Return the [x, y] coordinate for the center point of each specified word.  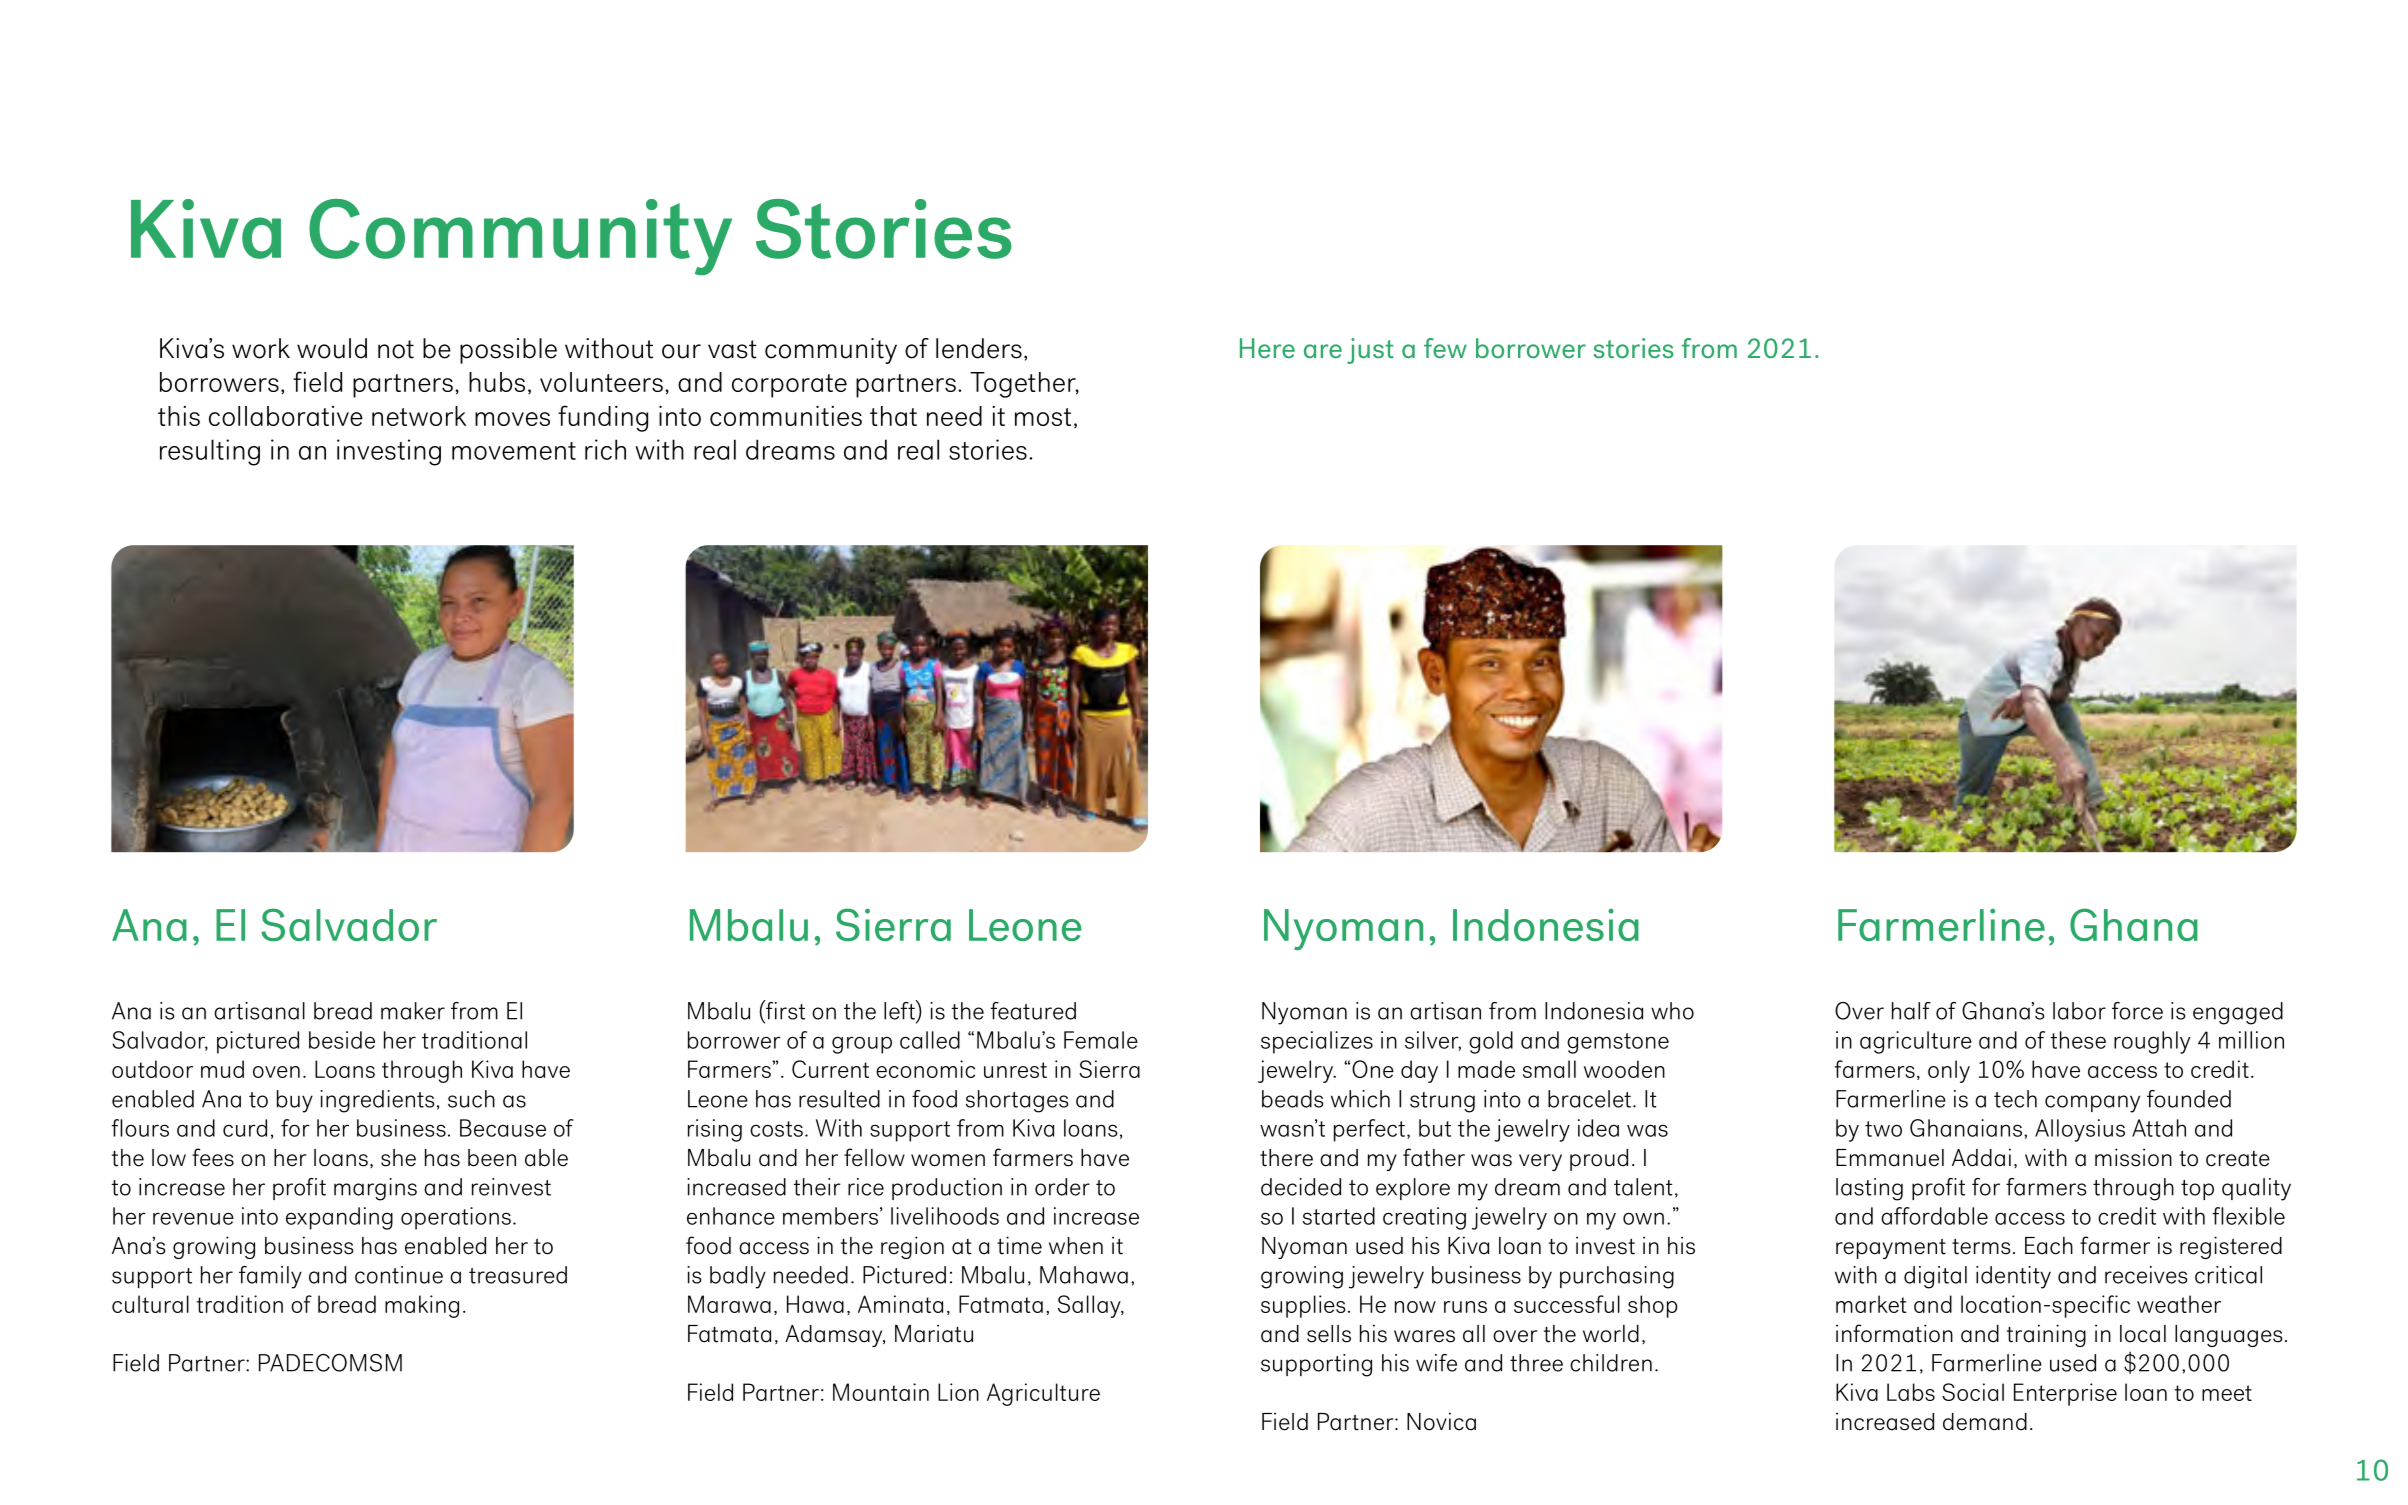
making [422, 1306]
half [1911, 1011]
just [1370, 351]
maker [413, 1011]
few [1445, 348]
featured [1033, 1011]
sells [1329, 1334]
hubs [497, 382]
